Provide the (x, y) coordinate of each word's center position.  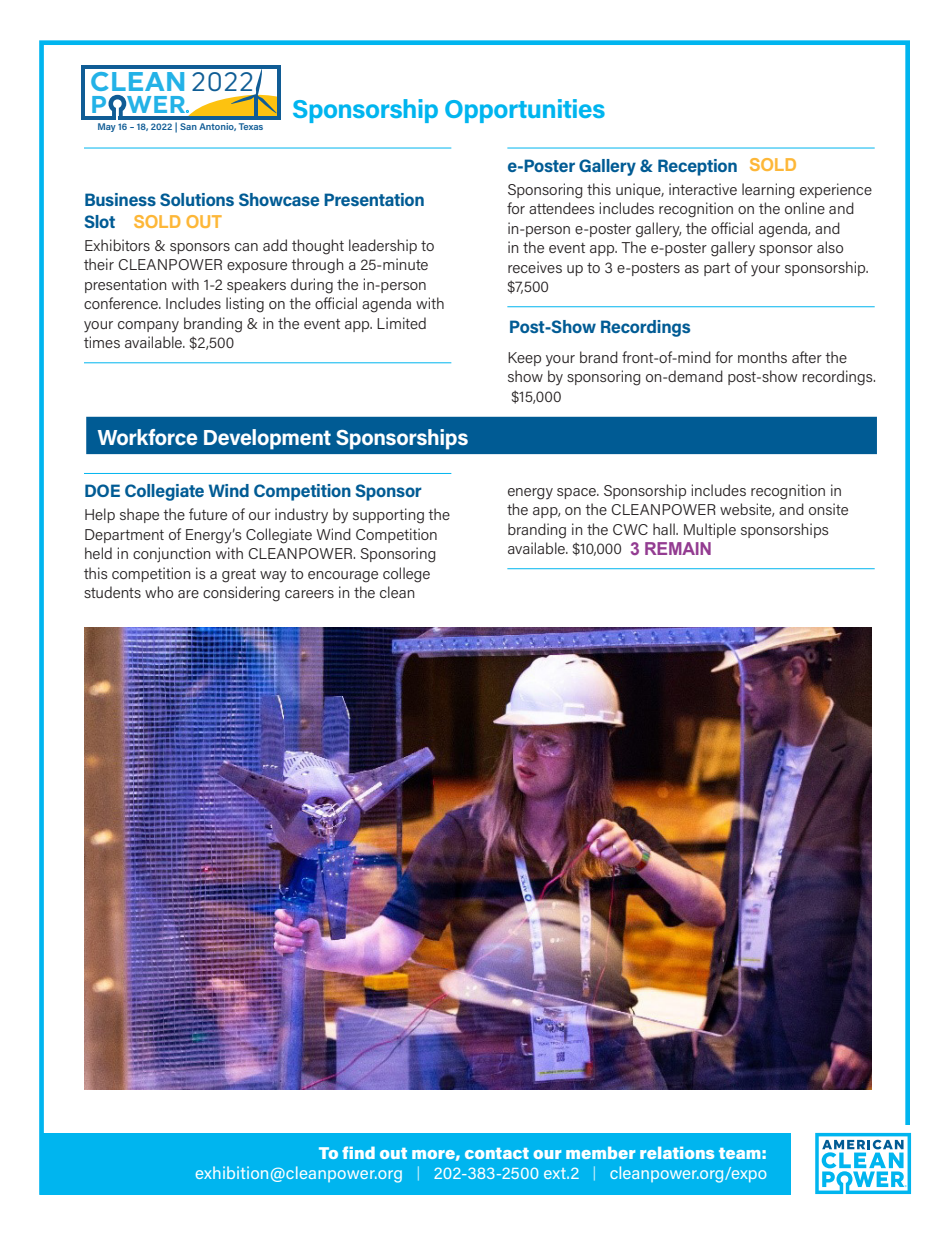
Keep (524, 359)
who (159, 592)
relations (677, 1153)
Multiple (710, 530)
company (148, 326)
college (406, 575)
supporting (388, 516)
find (358, 1152)
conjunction (172, 554)
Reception (697, 167)
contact (497, 1153)
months (762, 357)
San (188, 126)
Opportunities (525, 111)
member (600, 1153)
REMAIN (678, 548)
